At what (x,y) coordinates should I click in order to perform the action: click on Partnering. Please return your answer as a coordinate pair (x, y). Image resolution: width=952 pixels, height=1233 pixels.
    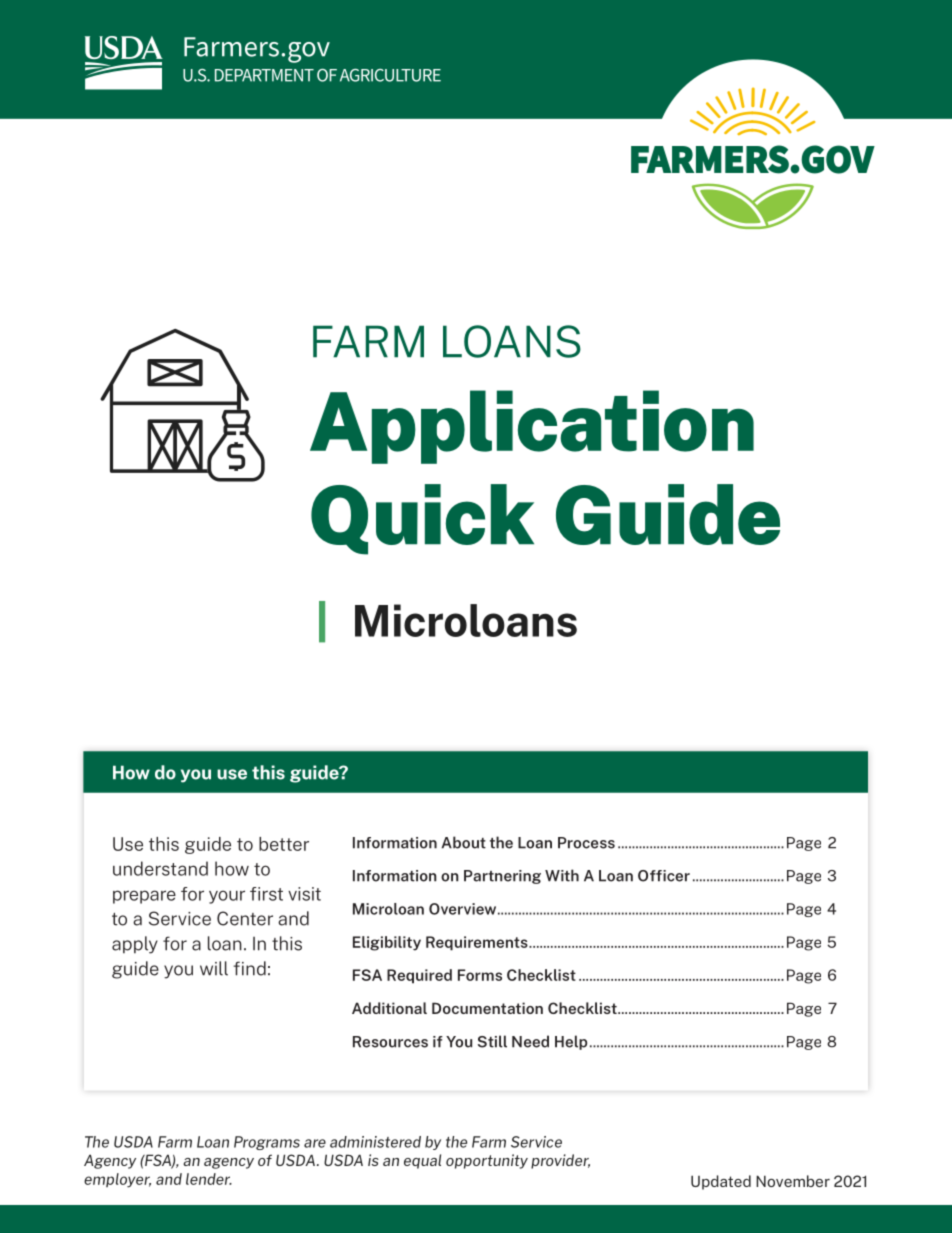
    Looking at the image, I should click on (502, 877).
